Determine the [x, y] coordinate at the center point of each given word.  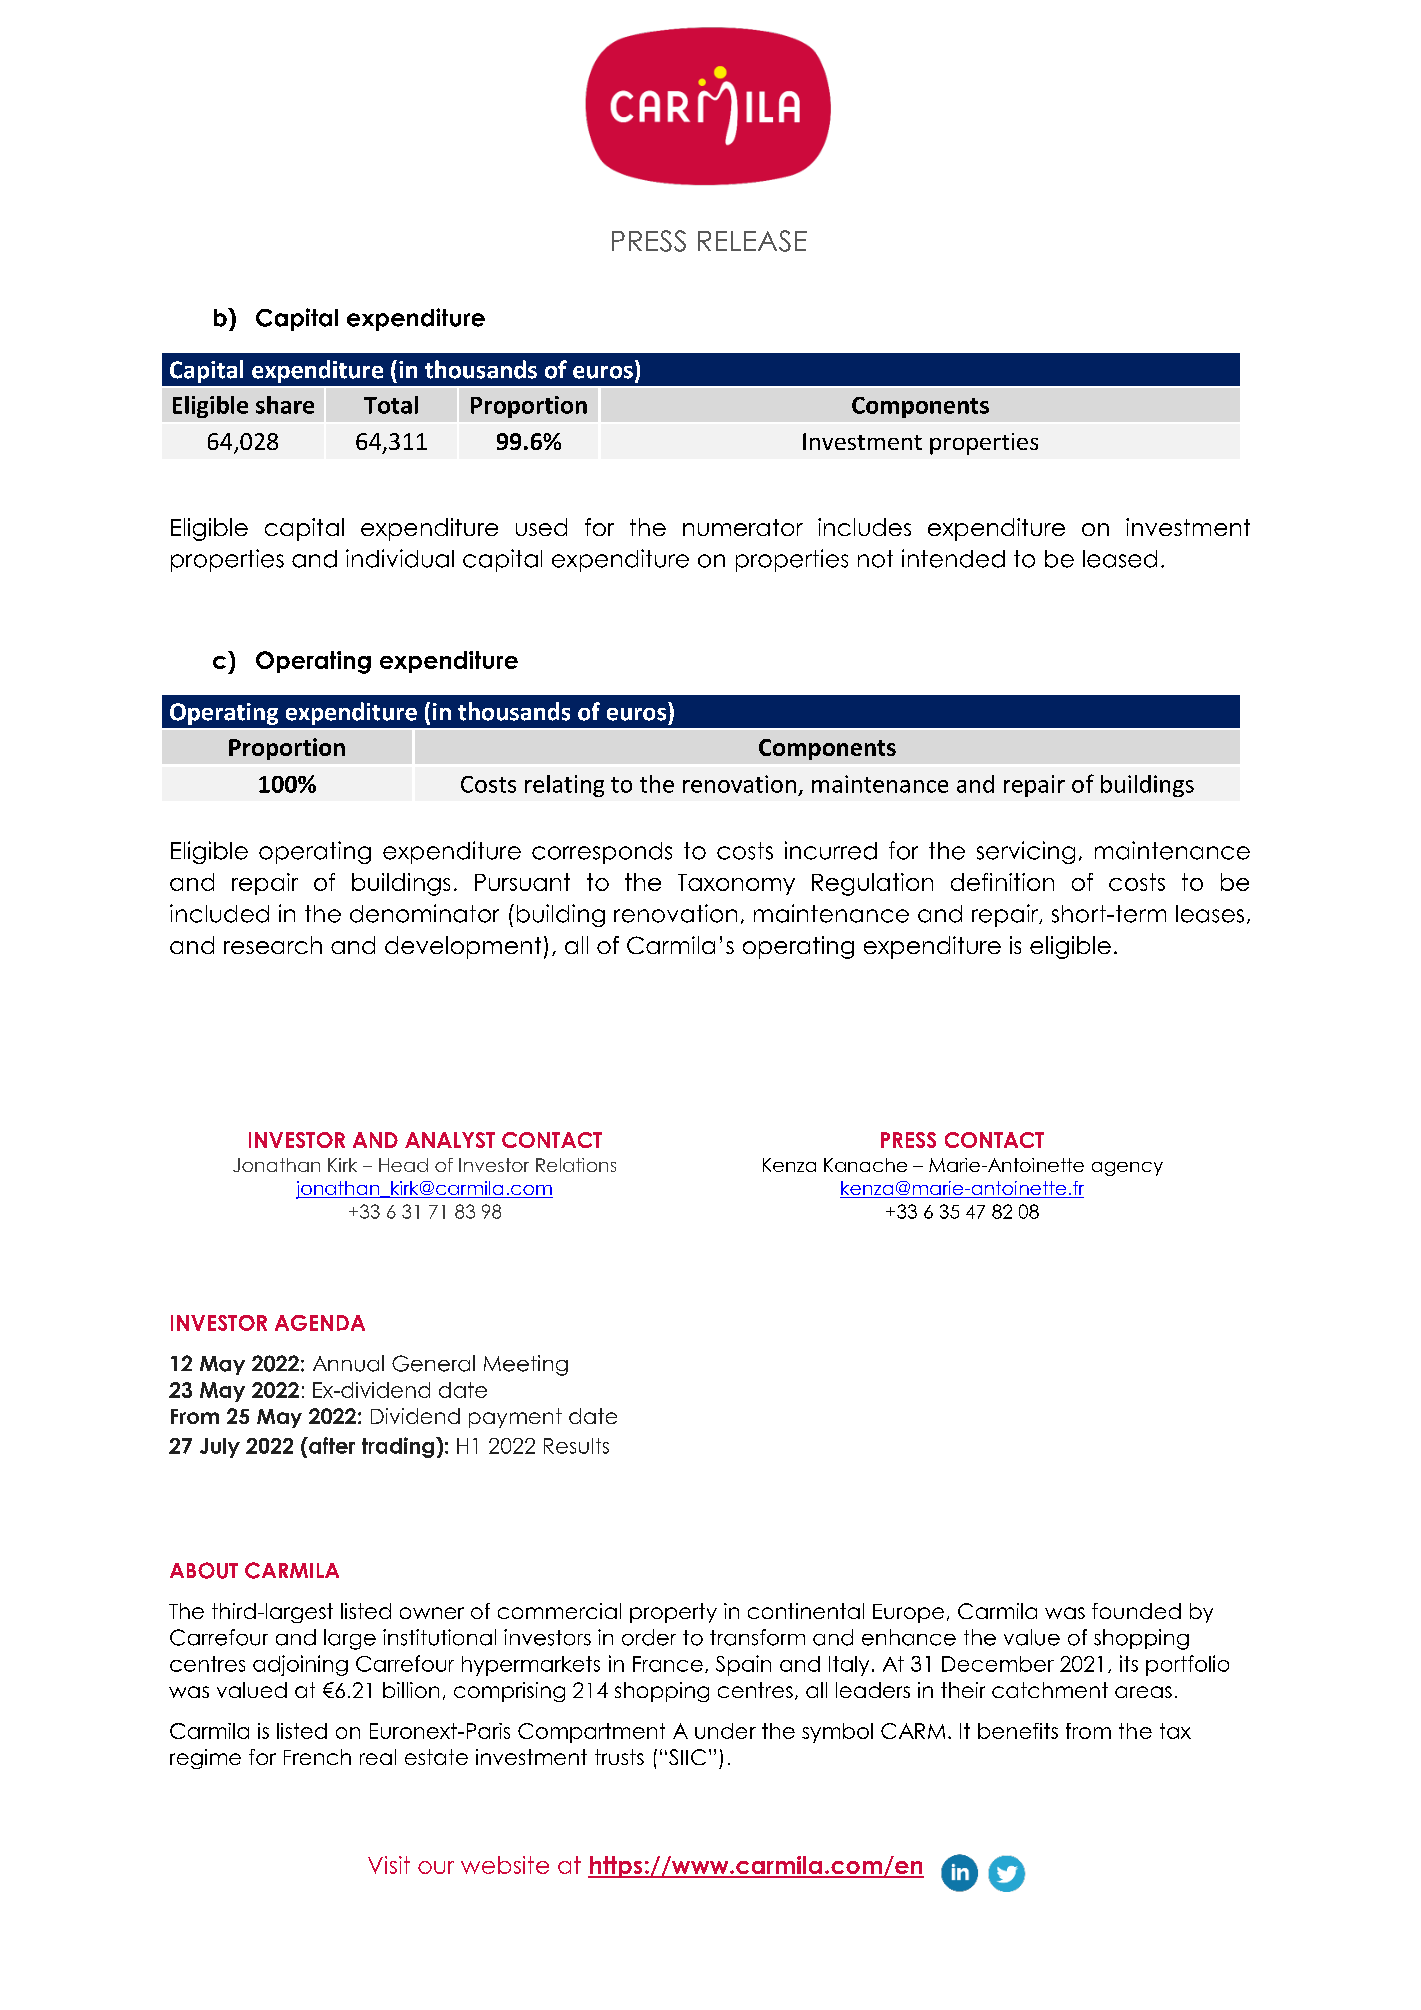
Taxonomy [736, 884]
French [317, 1757]
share [285, 405]
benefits [1018, 1731]
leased [1120, 559]
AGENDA [320, 1323]
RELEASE [752, 241]
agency [1127, 1169]
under [725, 1731]
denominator [424, 913]
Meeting [526, 1365]
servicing [1026, 852]
